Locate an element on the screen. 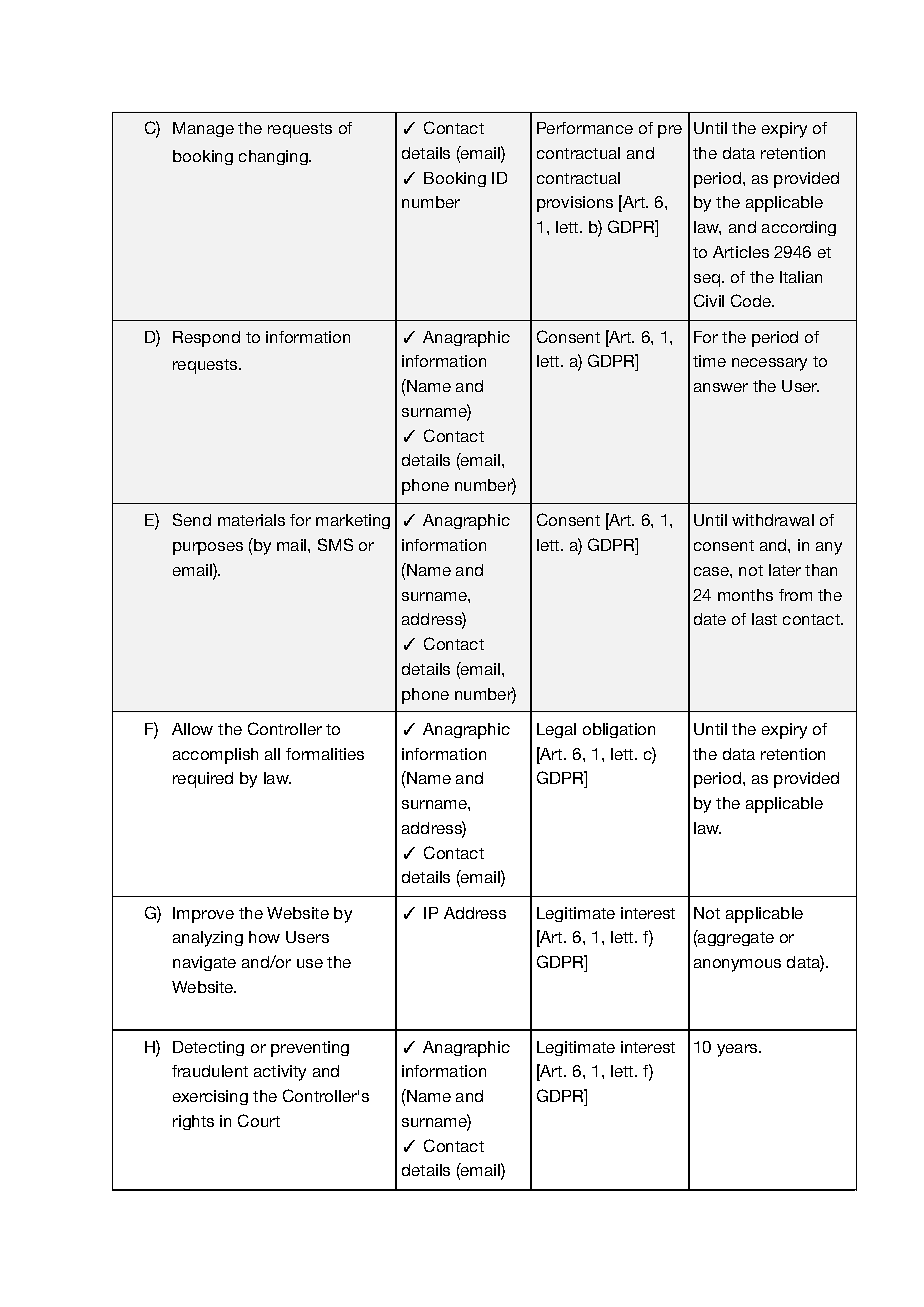 This screenshot has height=1307, width=924. materials is located at coordinates (251, 520).
